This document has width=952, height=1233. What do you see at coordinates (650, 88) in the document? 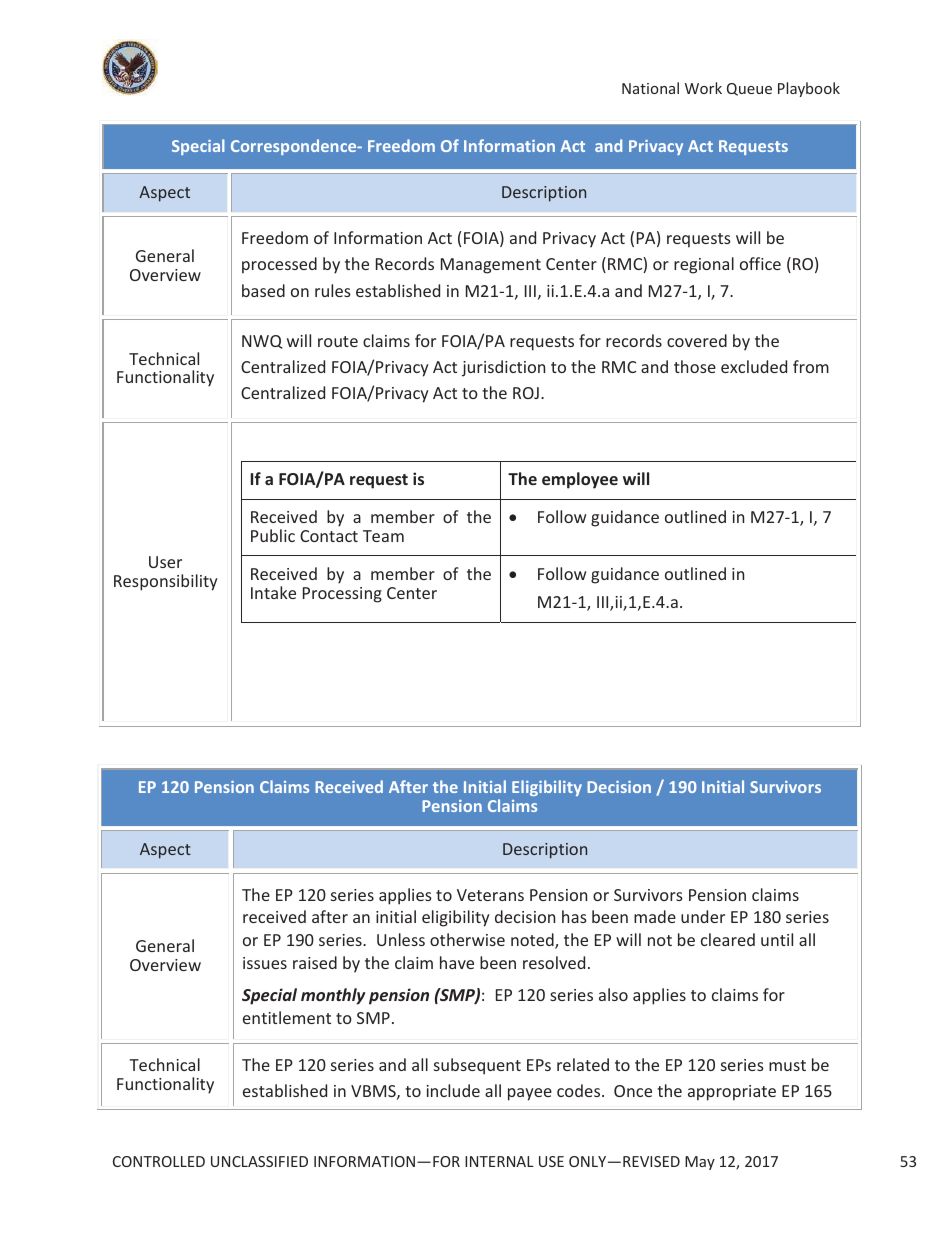
I see `National` at bounding box center [650, 88].
